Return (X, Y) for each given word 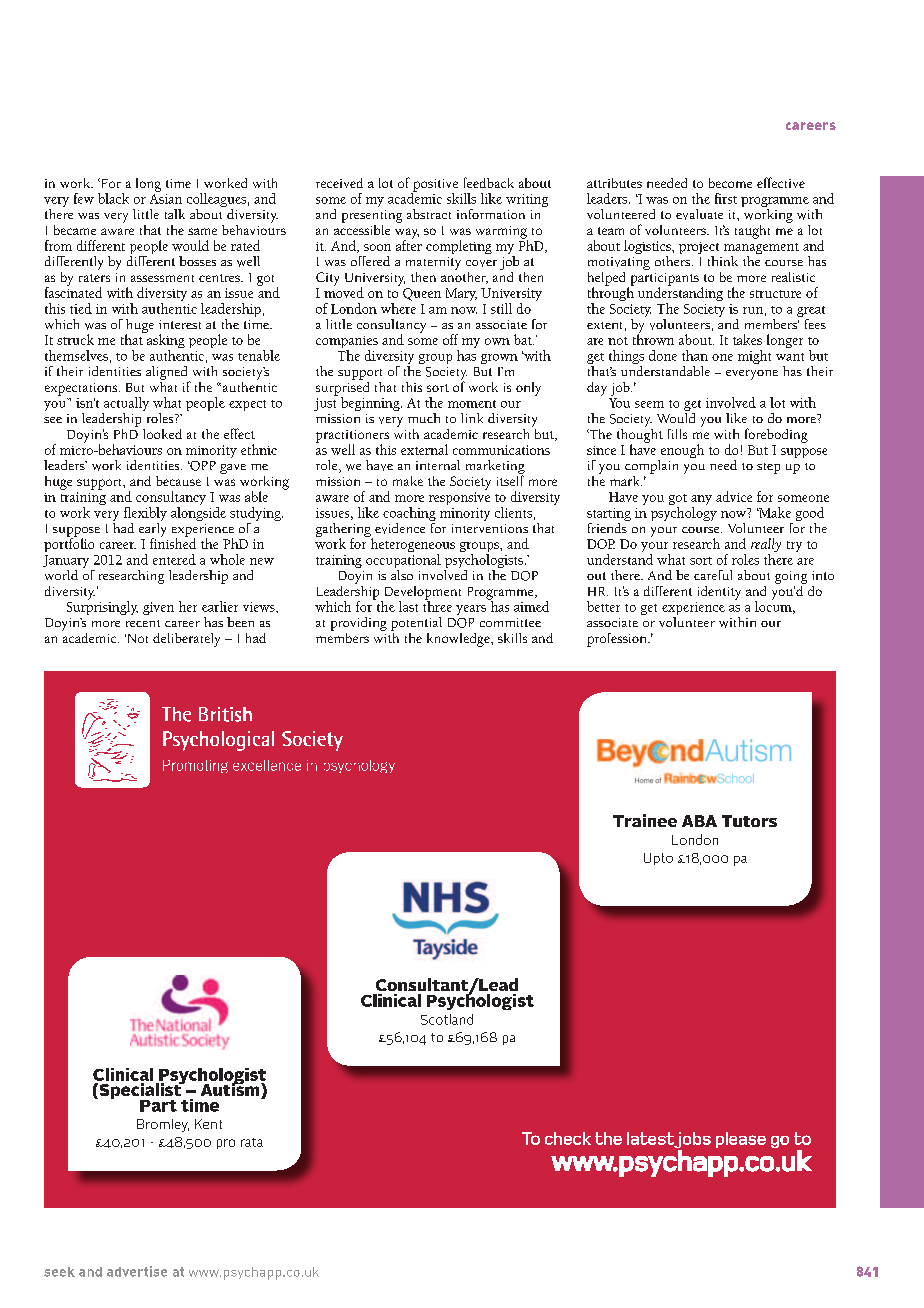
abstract (429, 214)
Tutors (749, 821)
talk (175, 214)
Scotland (447, 1019)
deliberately (186, 640)
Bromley (163, 1125)
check (568, 1138)
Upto (658, 859)
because (178, 481)
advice (734, 496)
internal (438, 465)
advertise (137, 1271)
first (726, 198)
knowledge (459, 640)
